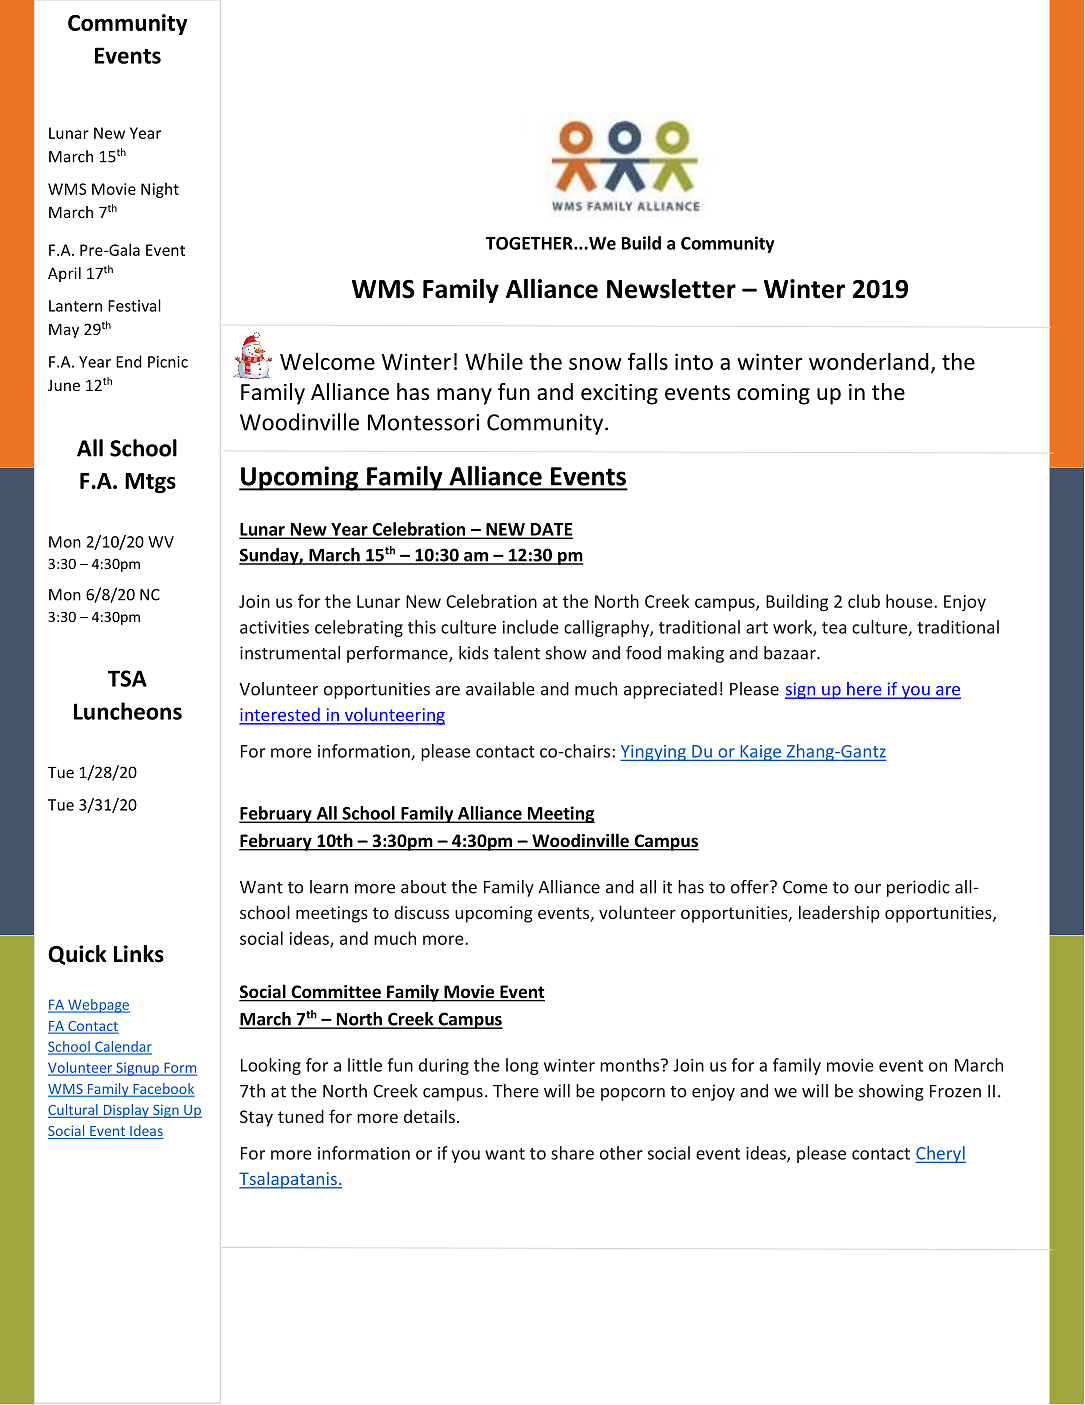  What do you see at coordinates (139, 954) in the page?
I see `Links` at bounding box center [139, 954].
